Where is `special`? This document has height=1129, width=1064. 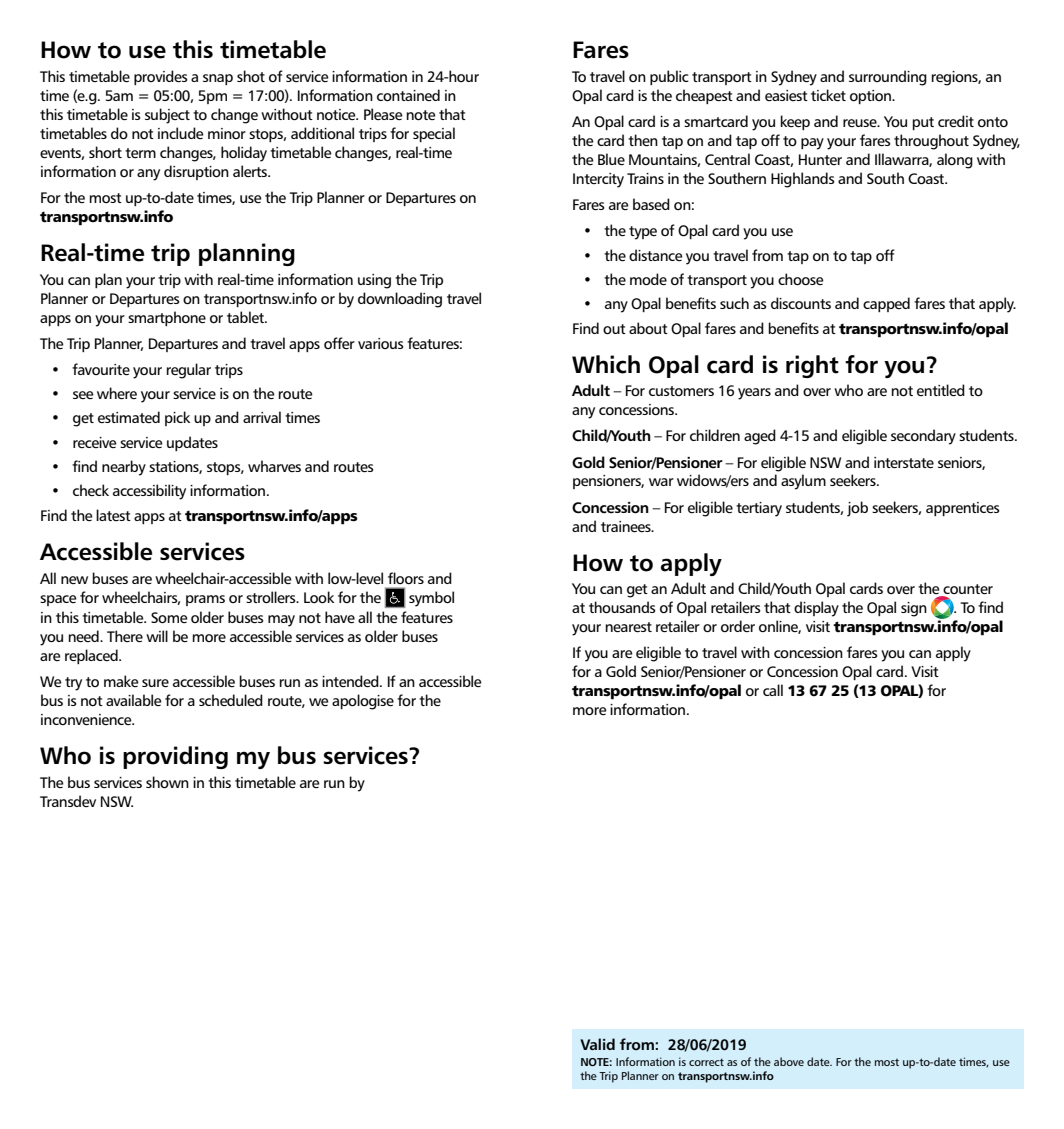 special is located at coordinates (434, 134).
